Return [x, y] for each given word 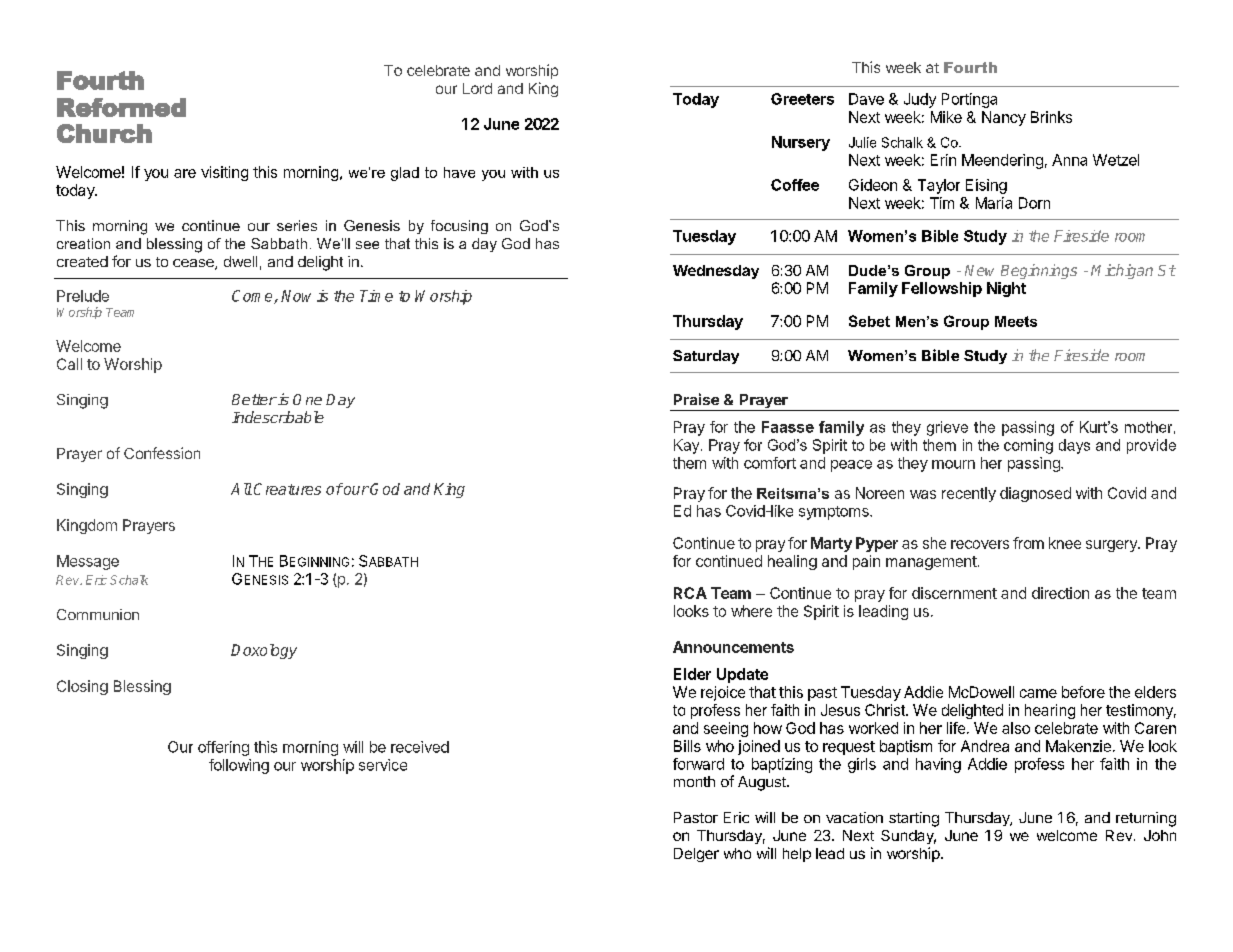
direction [1060, 593]
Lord [477, 88]
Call [69, 364]
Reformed [121, 107]
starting [914, 819]
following [239, 766]
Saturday [706, 357]
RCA [690, 593]
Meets [1016, 321]
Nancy [1004, 118]
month [694, 781]
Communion [98, 614]
